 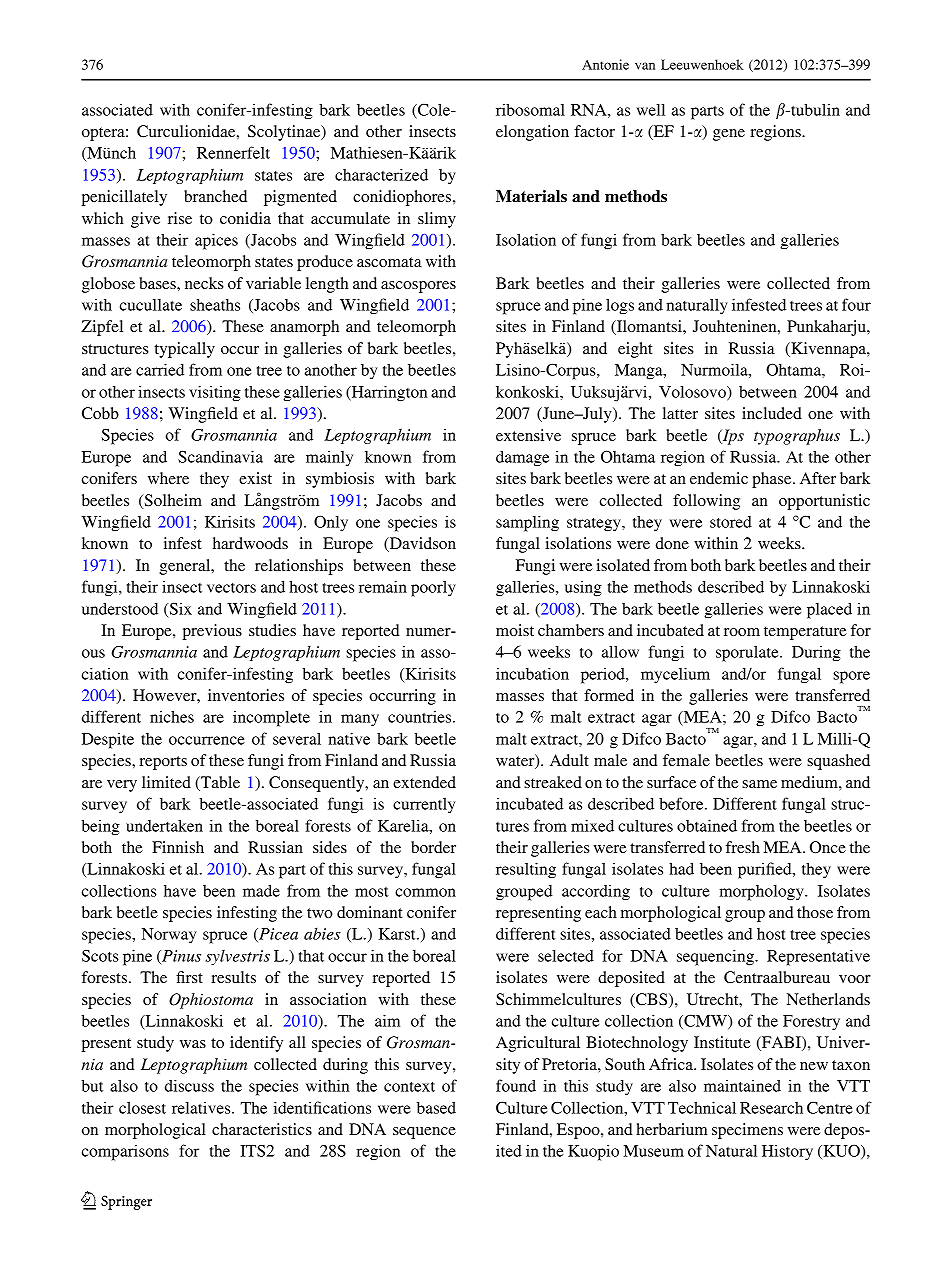 What do you see at coordinates (220, 456) in the screenshot?
I see `Scandinavia` at bounding box center [220, 456].
